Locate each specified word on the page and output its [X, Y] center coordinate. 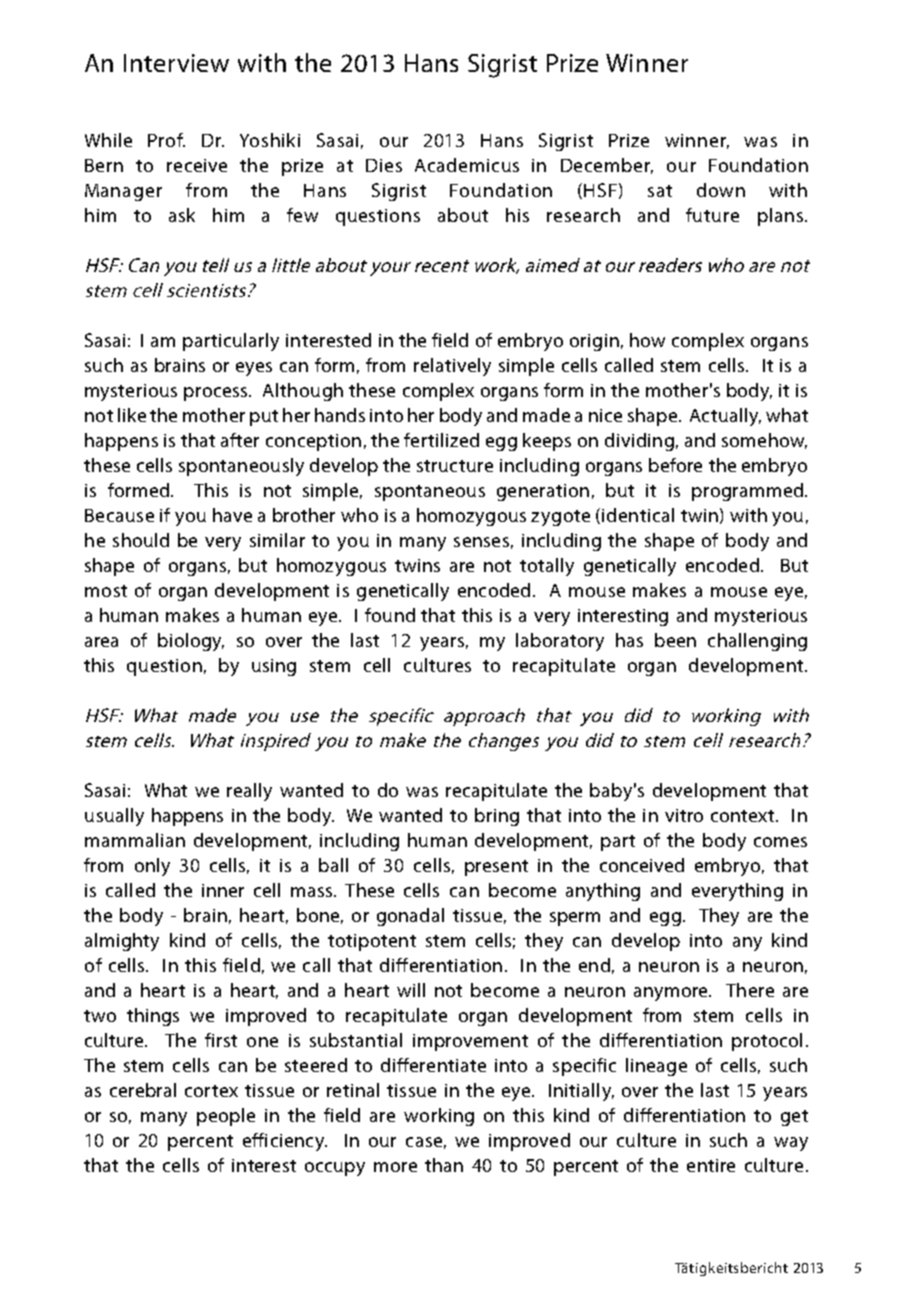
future [712, 215]
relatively [452, 367]
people [226, 1117]
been [675, 640]
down [721, 190]
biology [191, 642]
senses [481, 542]
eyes [254, 369]
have [232, 515]
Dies [384, 165]
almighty [122, 942]
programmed [747, 492]
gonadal [410, 917]
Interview [176, 63]
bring [497, 817]
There [750, 990]
